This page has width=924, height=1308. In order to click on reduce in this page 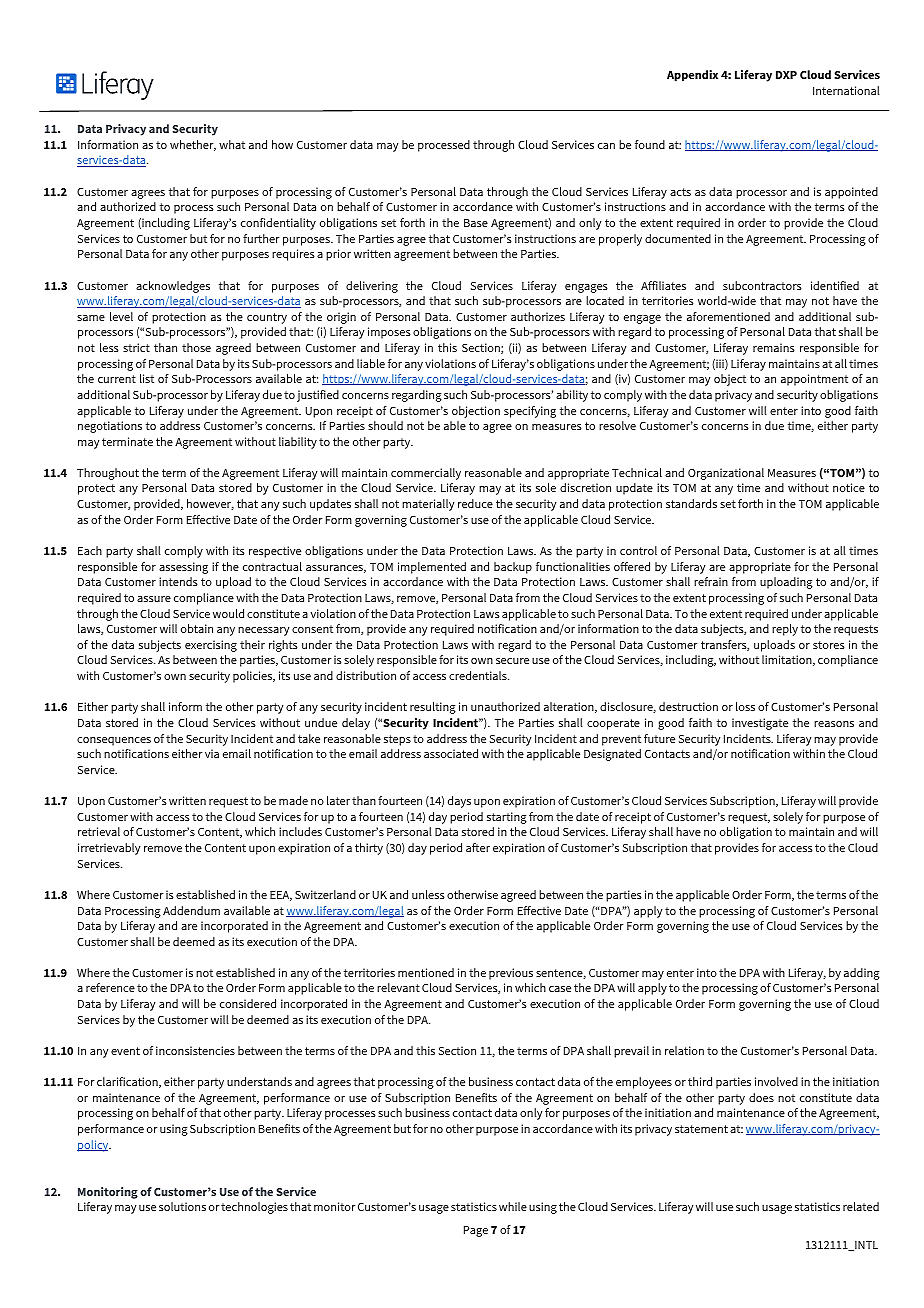, I will do `click(475, 503)`.
